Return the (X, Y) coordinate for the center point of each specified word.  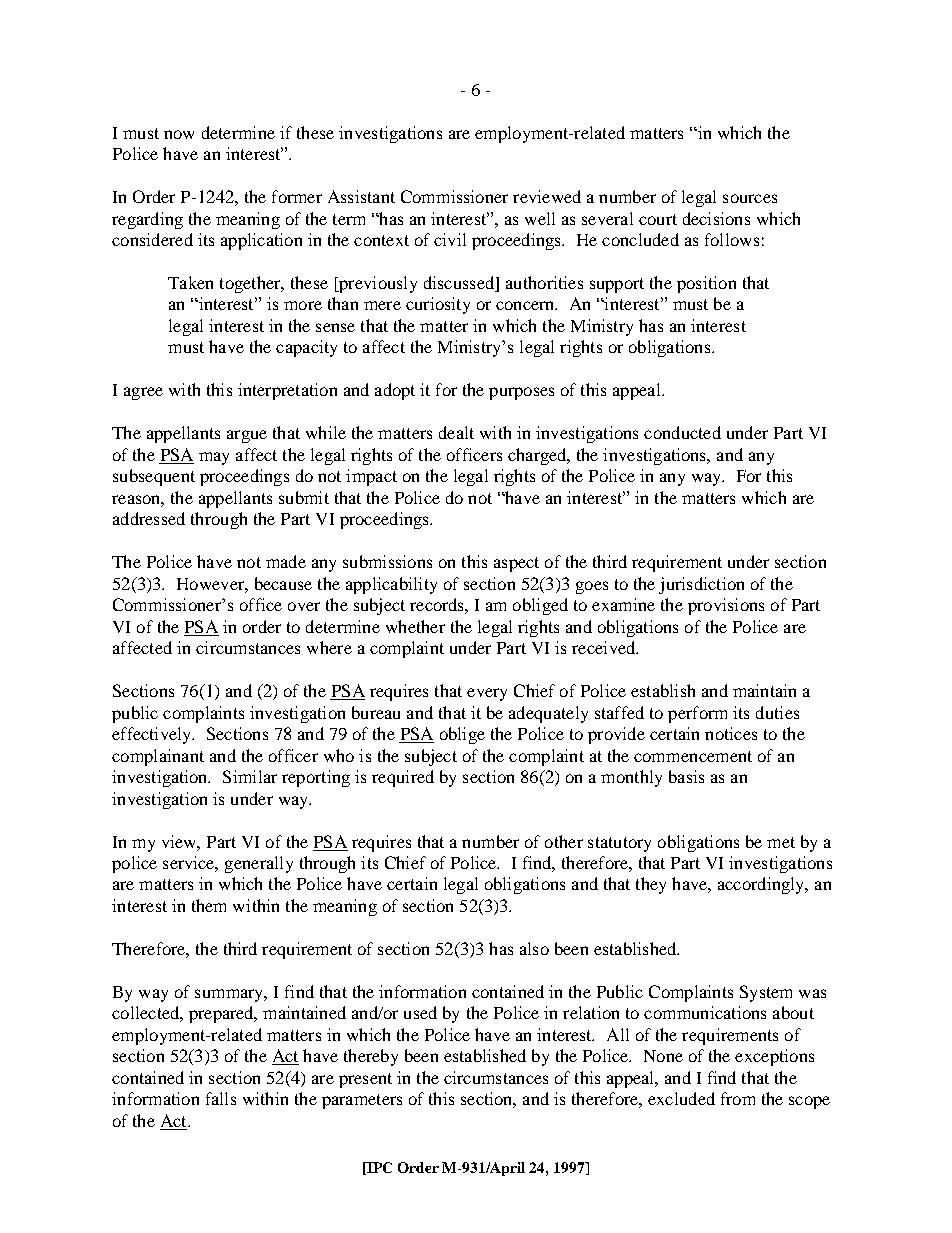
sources (750, 198)
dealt (456, 432)
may (214, 458)
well (540, 218)
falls (221, 1098)
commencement (693, 756)
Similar (250, 776)
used (420, 1012)
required (403, 778)
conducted (682, 432)
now (179, 134)
